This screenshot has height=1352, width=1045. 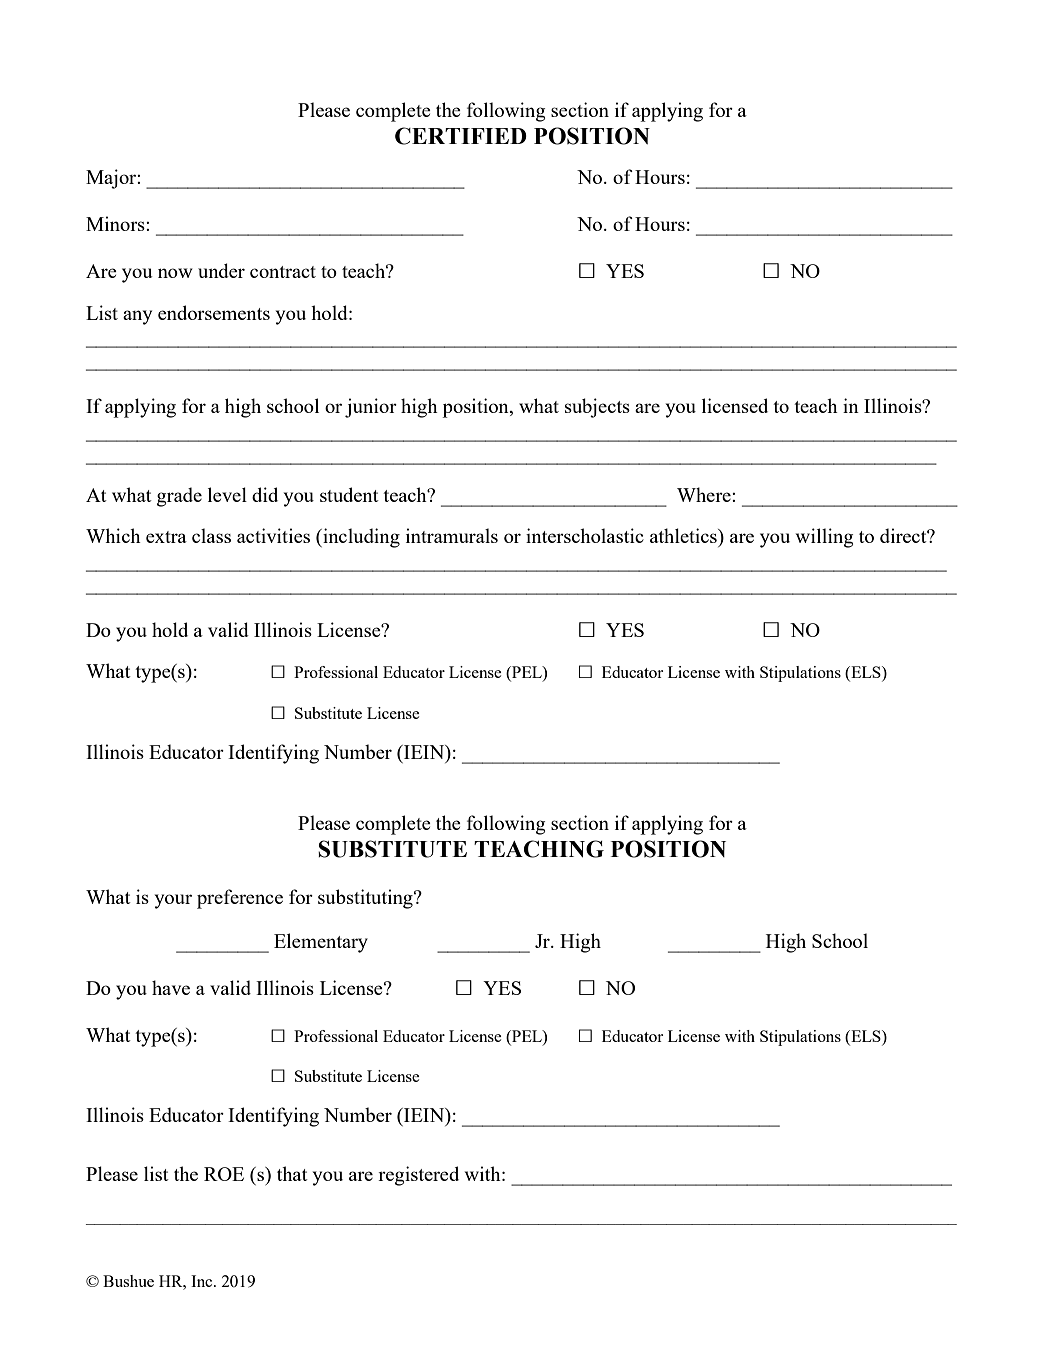 What do you see at coordinates (224, 1174) in the screenshot?
I see `ROE` at bounding box center [224, 1174].
